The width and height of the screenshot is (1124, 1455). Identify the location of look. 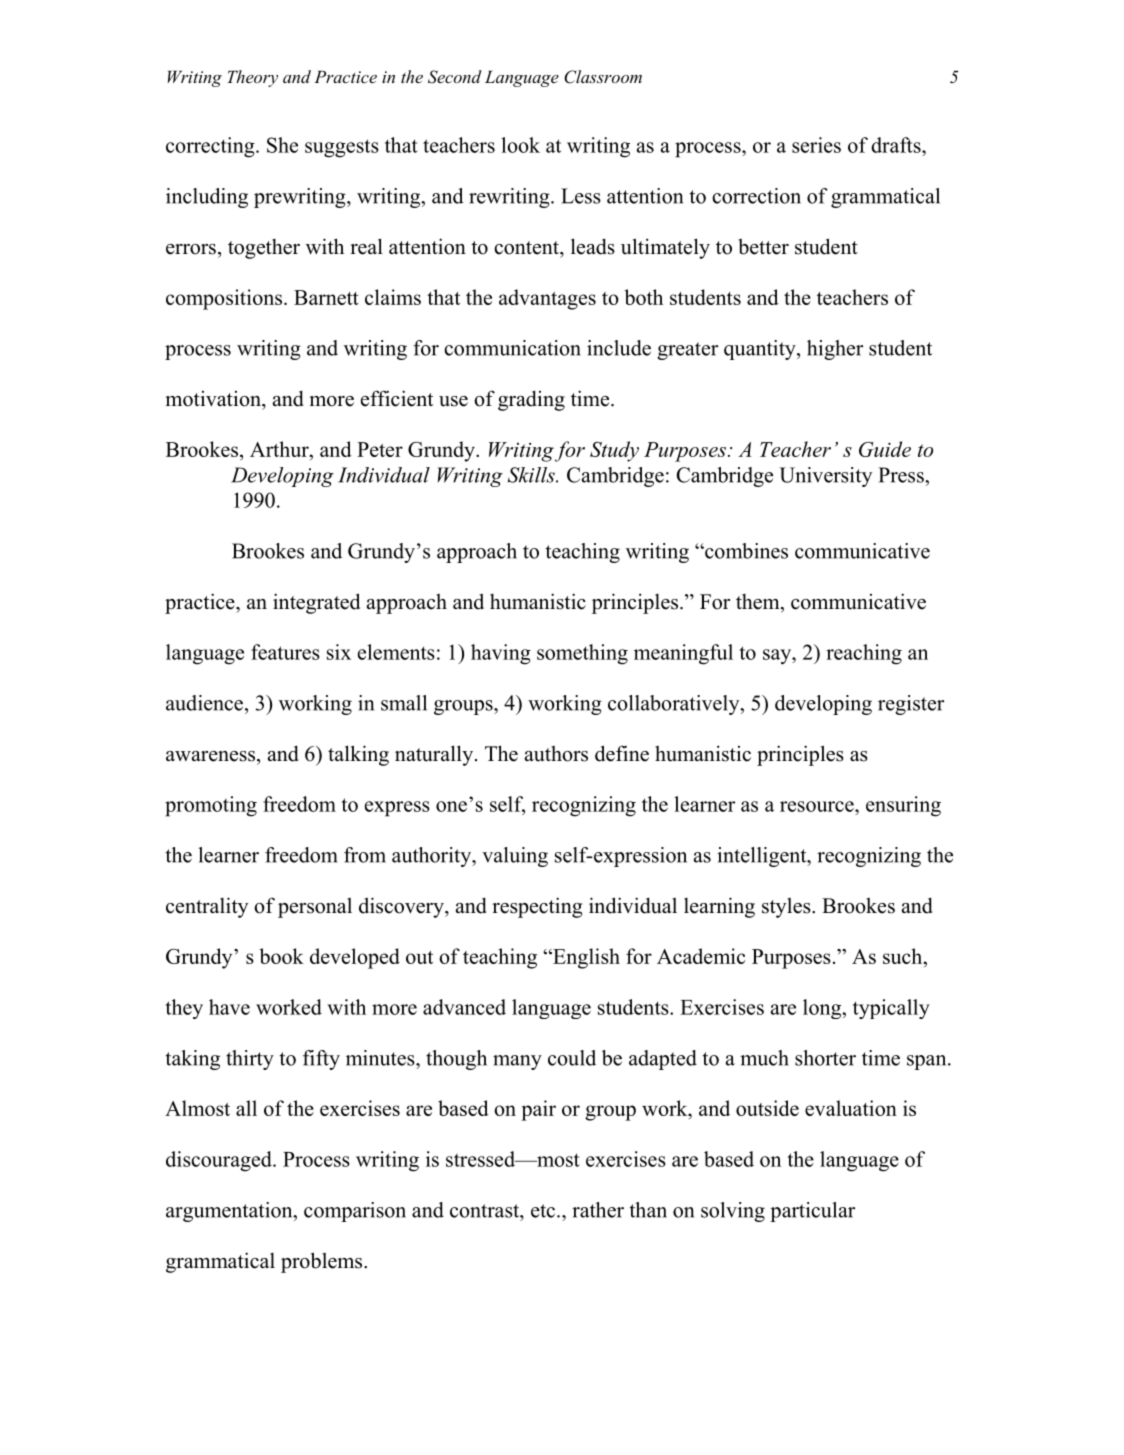
(520, 145).
